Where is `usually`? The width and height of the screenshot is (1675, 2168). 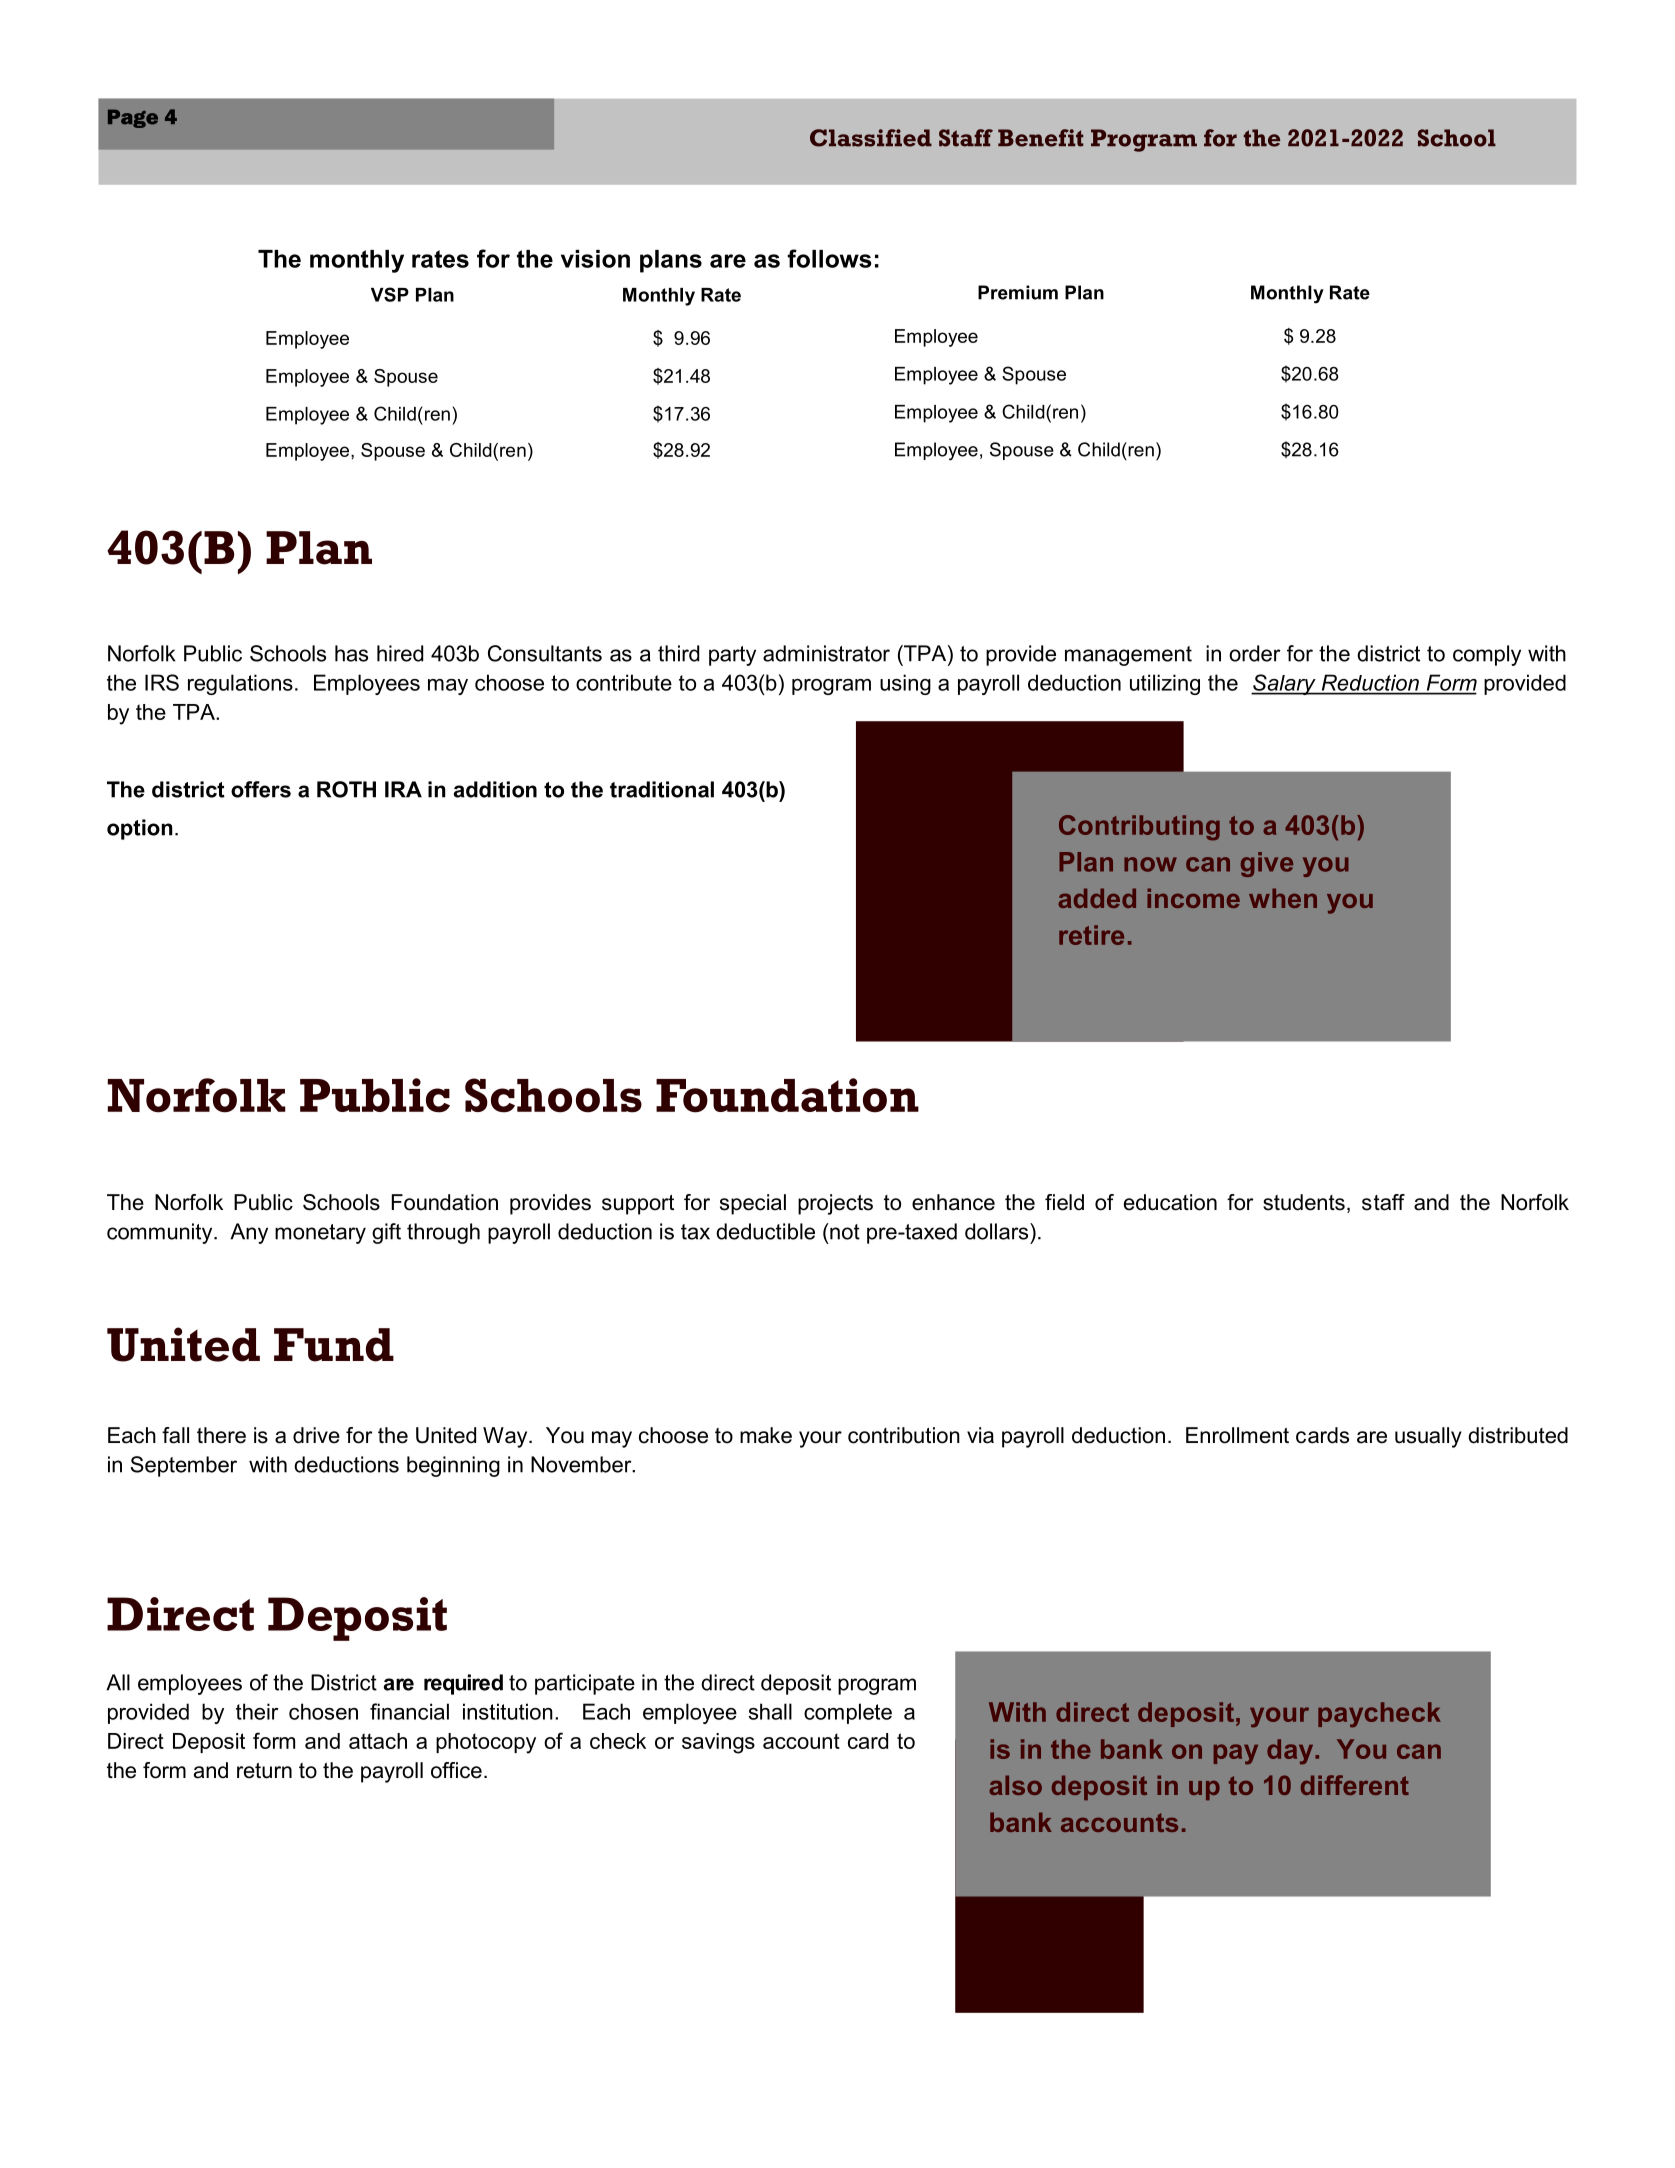
usually is located at coordinates (1428, 1437).
